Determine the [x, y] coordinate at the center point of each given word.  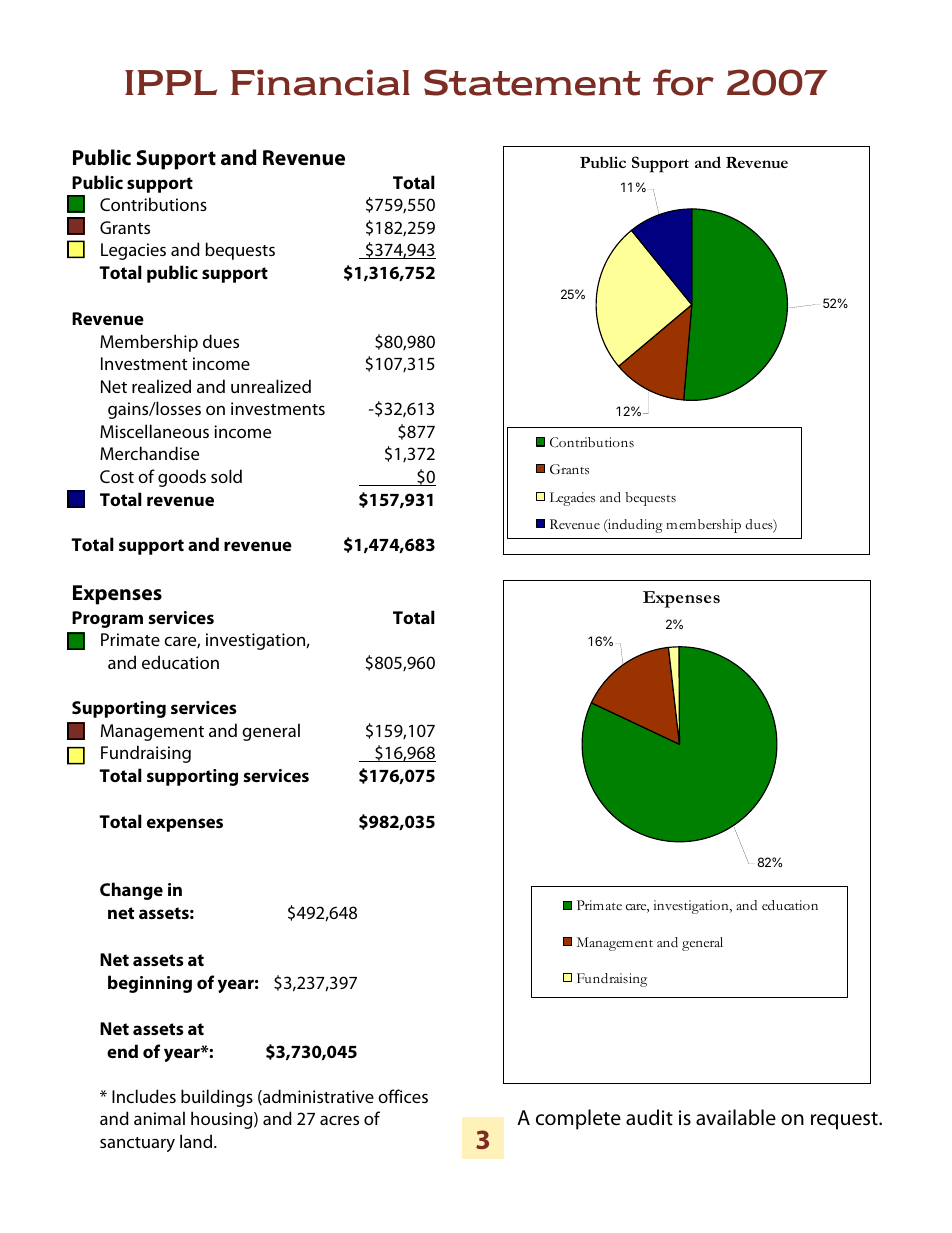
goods [182, 478]
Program [107, 619]
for [683, 82]
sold [226, 476]
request [845, 1121]
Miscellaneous [154, 431]
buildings [217, 1098]
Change [131, 891]
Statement [532, 82]
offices [403, 1096]
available [736, 1117]
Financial [320, 82]
